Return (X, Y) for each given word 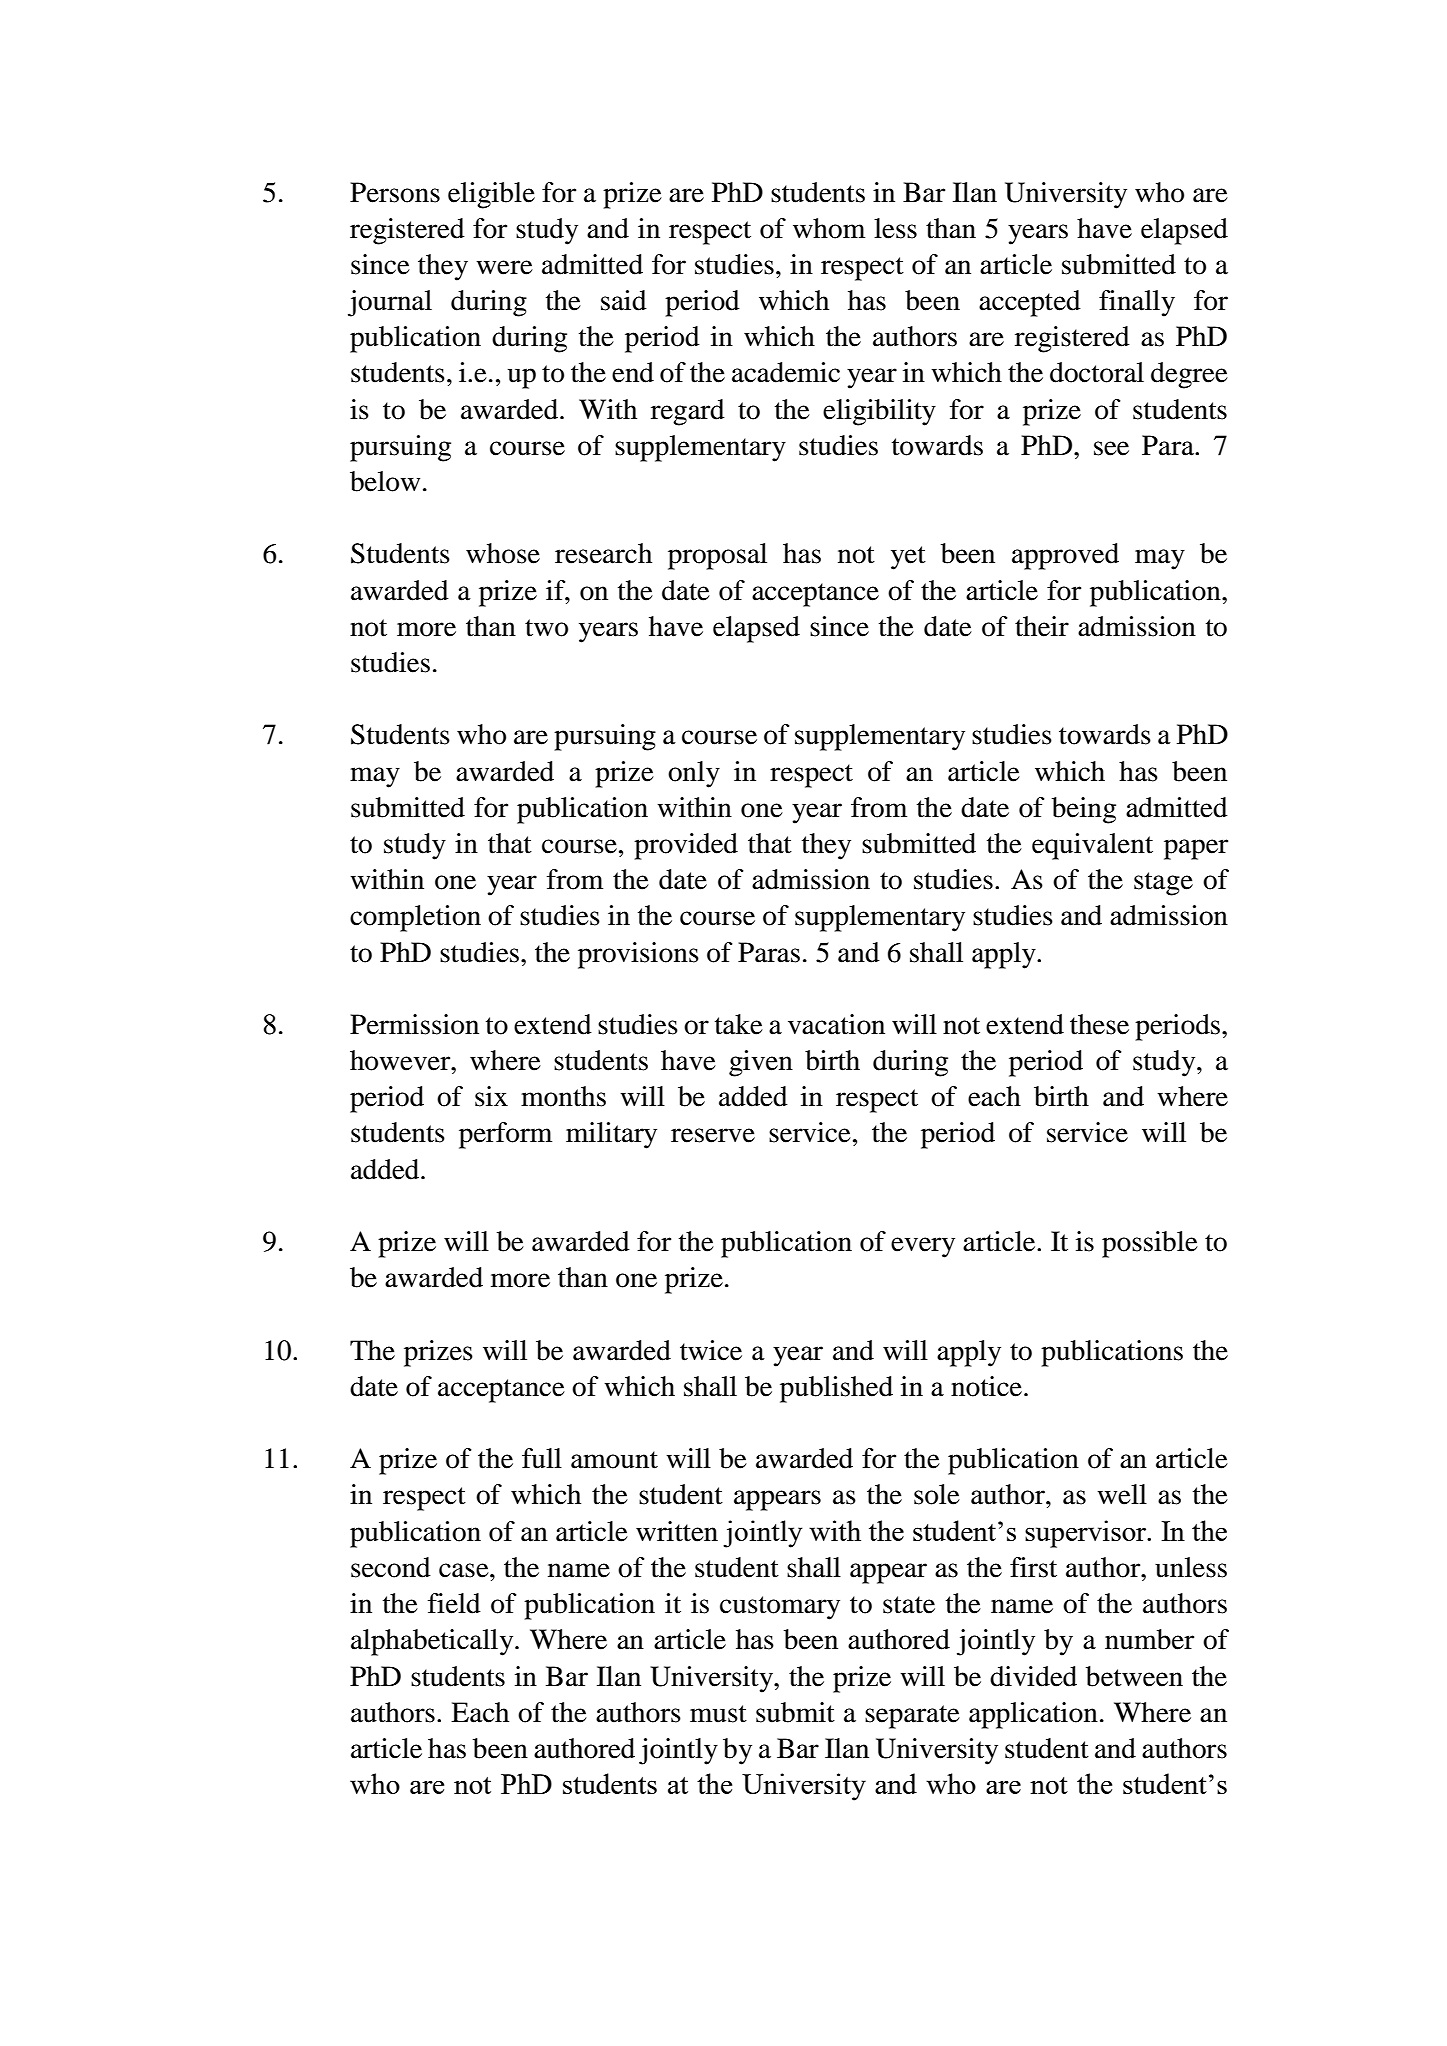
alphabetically (433, 1642)
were (504, 267)
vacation (836, 1024)
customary (780, 1608)
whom (829, 228)
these (1099, 1024)
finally (1137, 303)
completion (415, 918)
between (1134, 1676)
